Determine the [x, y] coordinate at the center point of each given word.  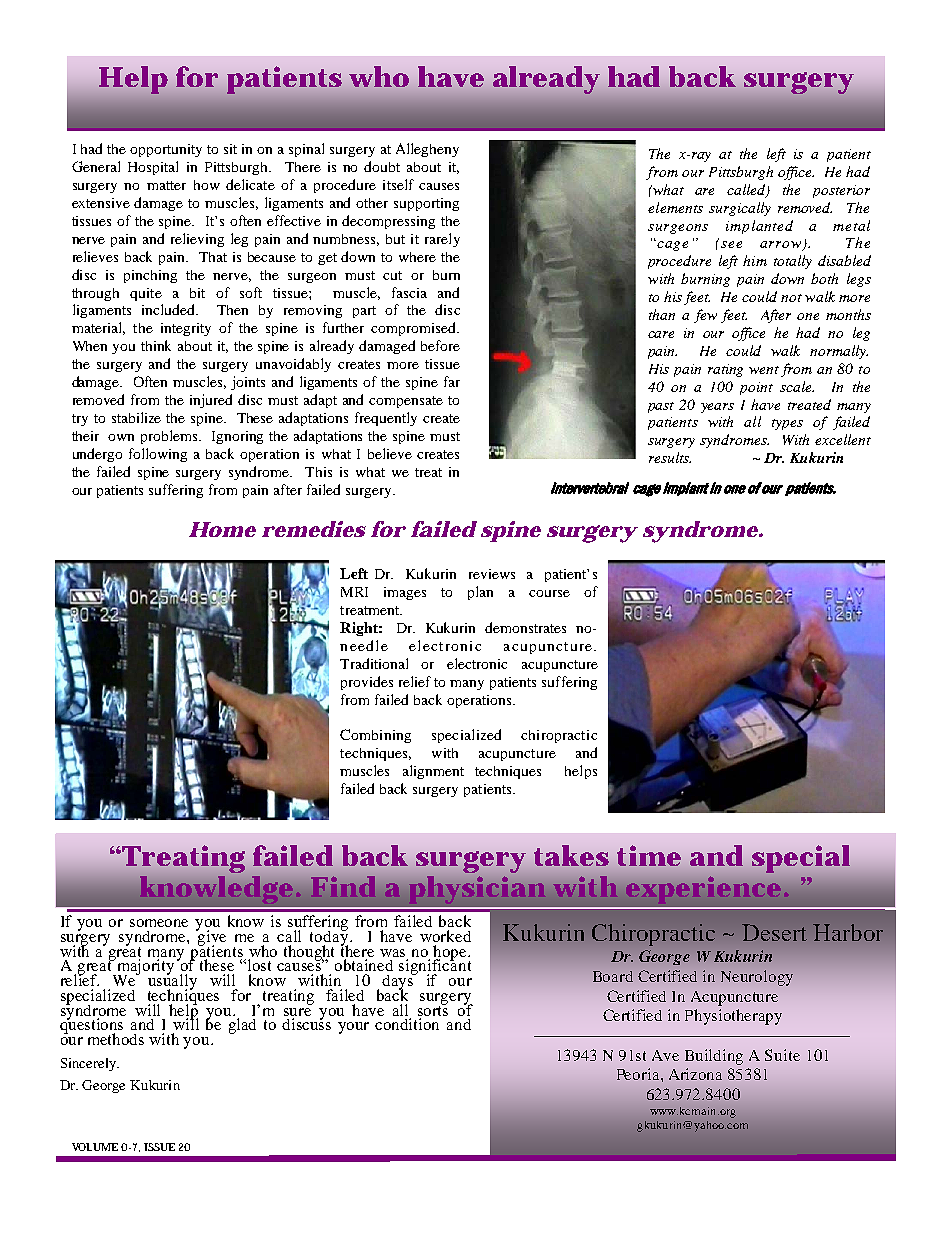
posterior [841, 191]
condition [407, 1024]
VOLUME [95, 1147]
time [649, 855]
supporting [426, 204]
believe [390, 453]
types [787, 424]
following [158, 455]
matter [166, 185]
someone [159, 923]
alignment [433, 772]
